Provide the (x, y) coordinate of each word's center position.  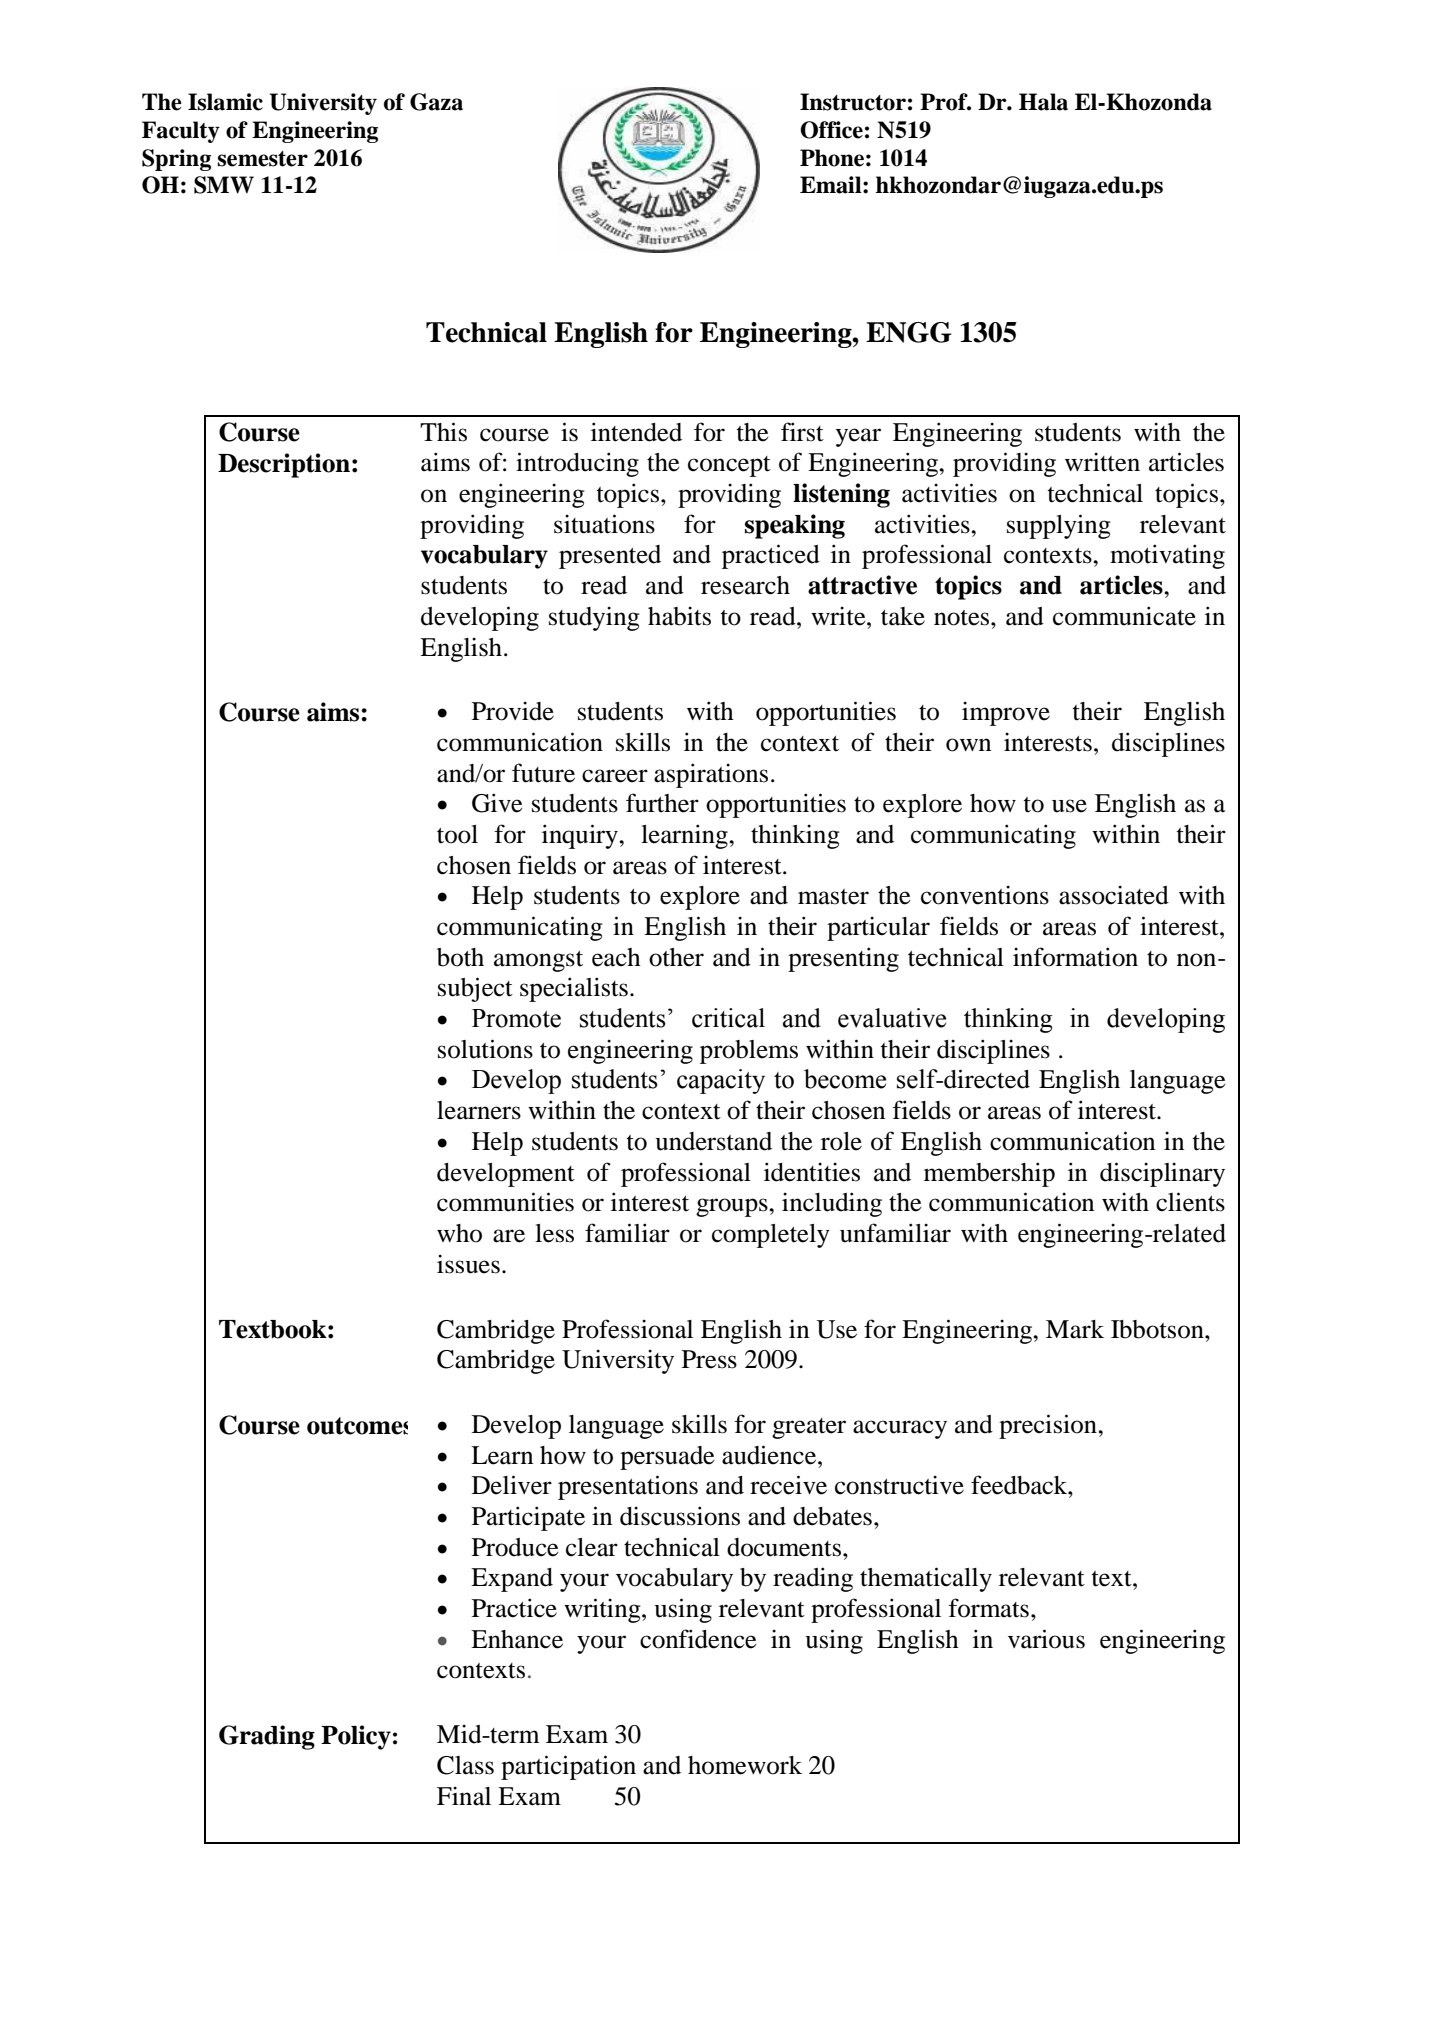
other (676, 957)
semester (263, 159)
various (1046, 1639)
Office (831, 130)
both (460, 957)
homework (745, 1765)
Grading (267, 1737)
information (1075, 957)
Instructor (853, 102)
